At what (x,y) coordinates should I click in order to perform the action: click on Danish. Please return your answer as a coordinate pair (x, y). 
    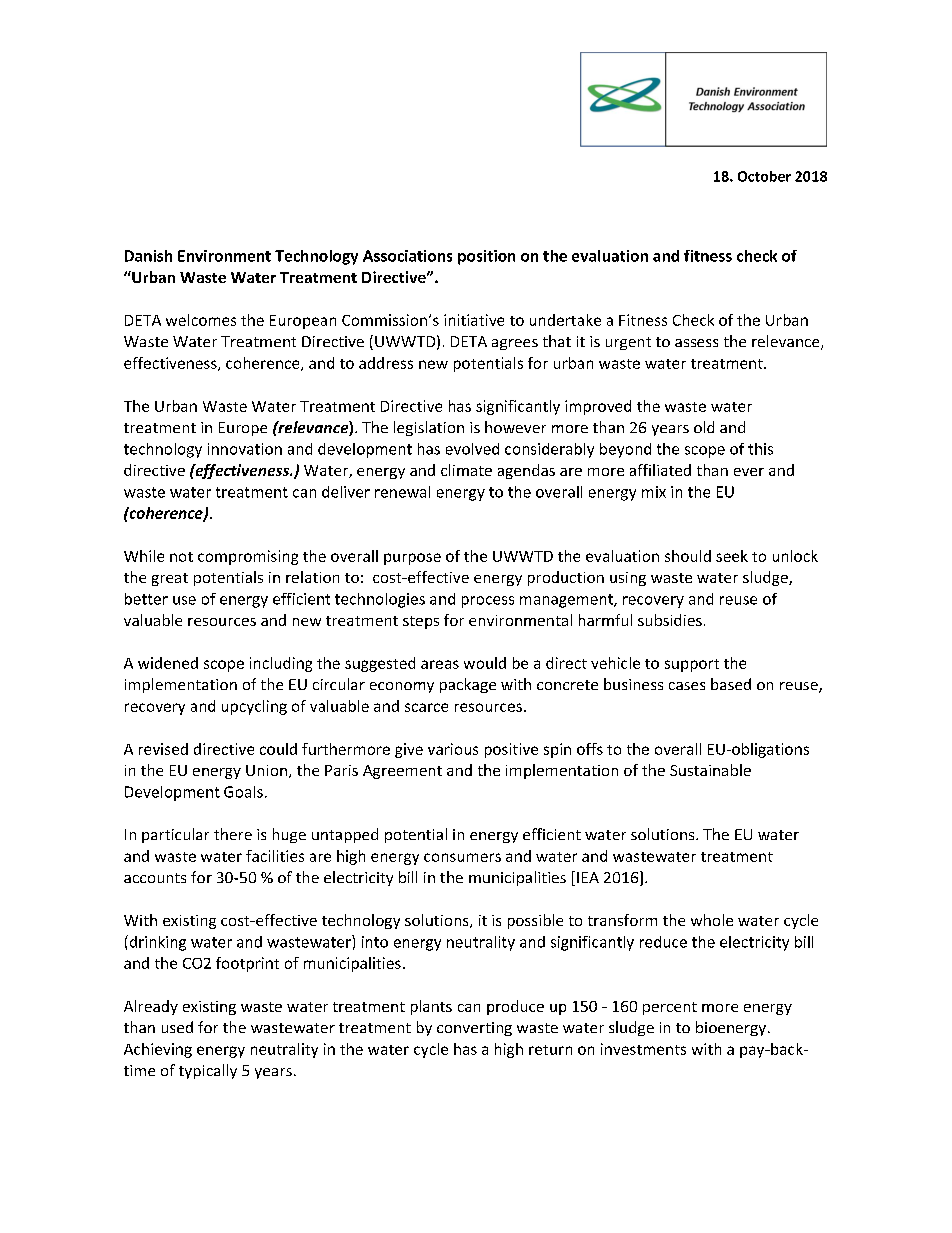
    Looking at the image, I should click on (148, 256).
